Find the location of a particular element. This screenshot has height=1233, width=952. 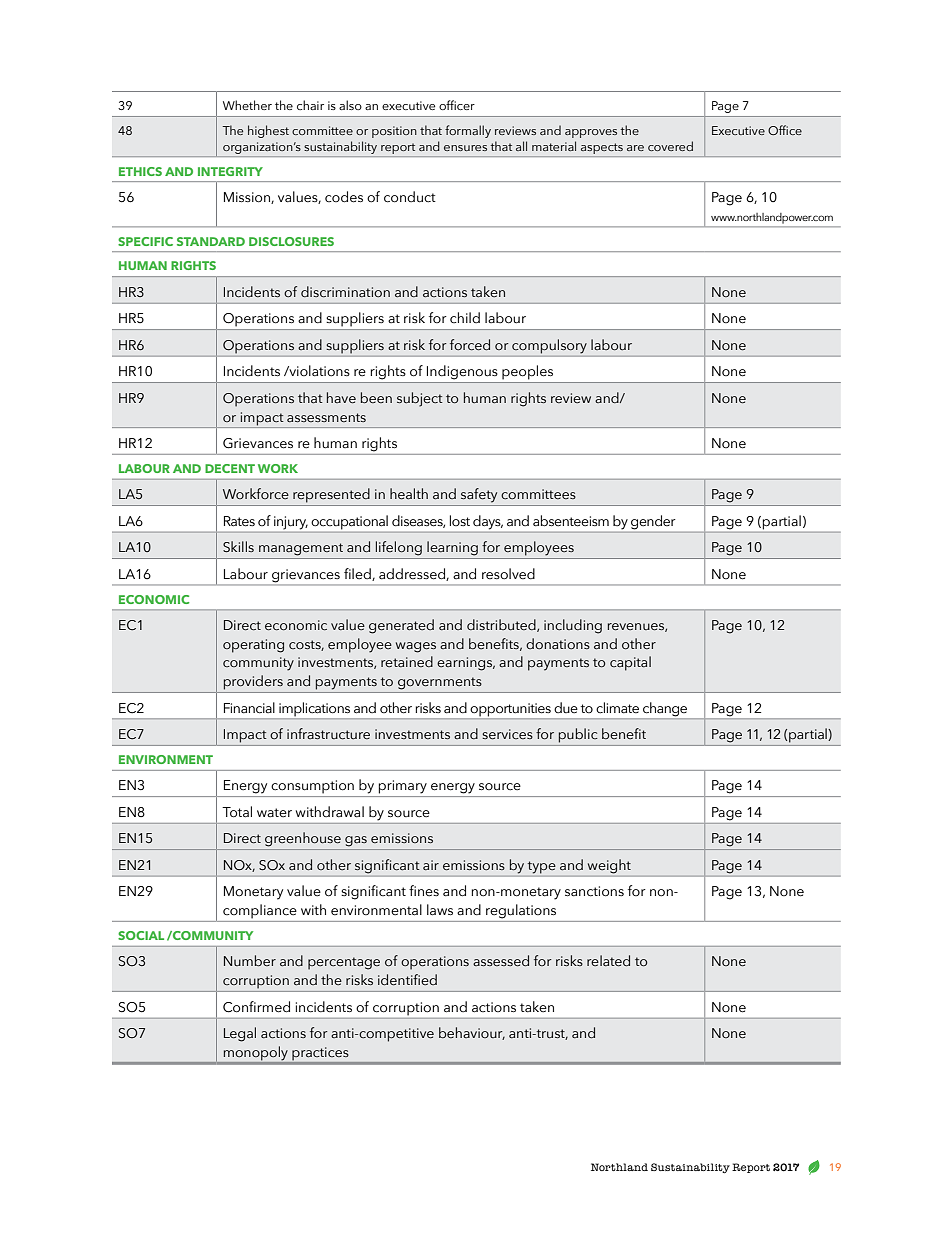

DECENT is located at coordinates (230, 468).
